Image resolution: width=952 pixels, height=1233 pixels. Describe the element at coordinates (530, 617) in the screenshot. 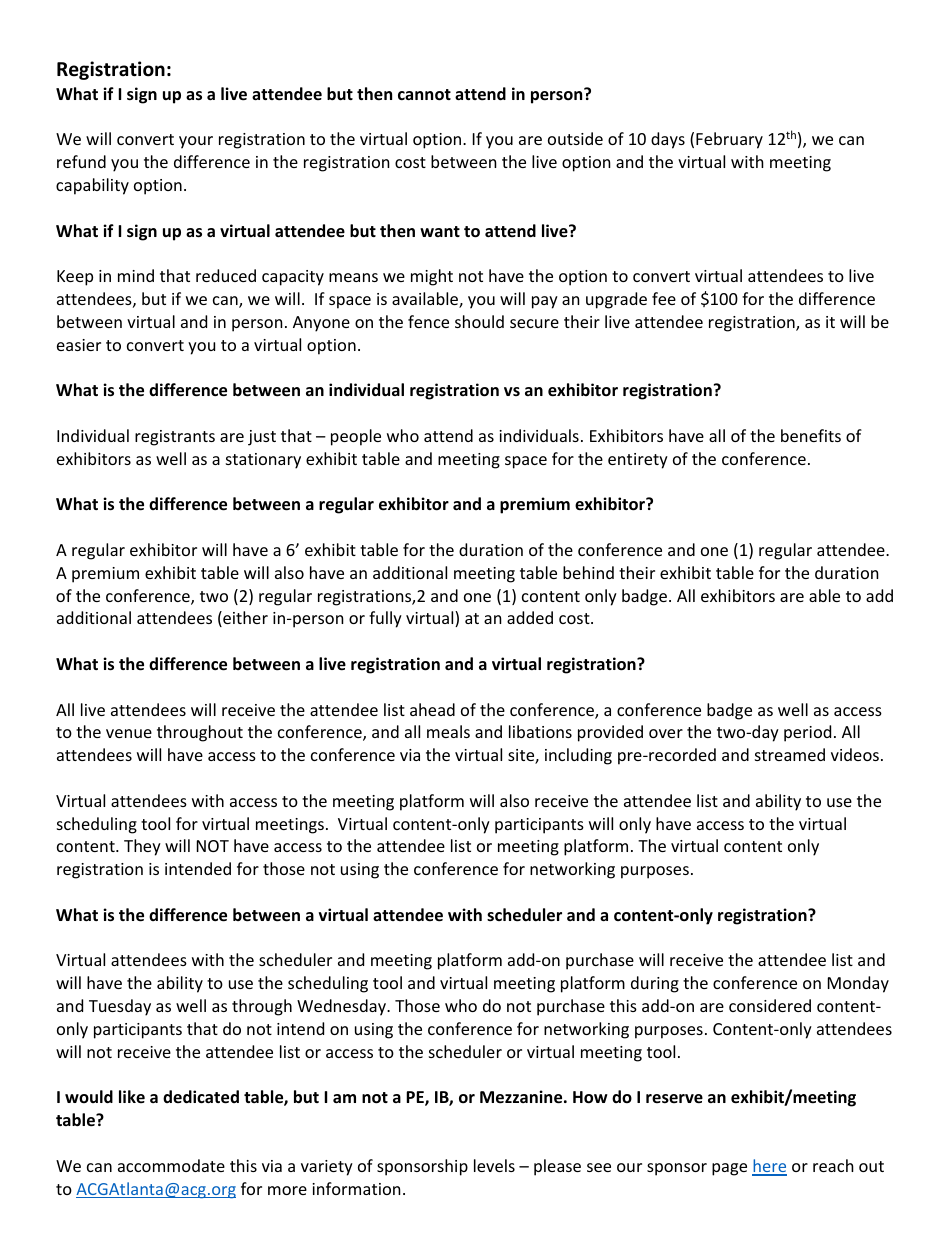

I see `added` at that location.
